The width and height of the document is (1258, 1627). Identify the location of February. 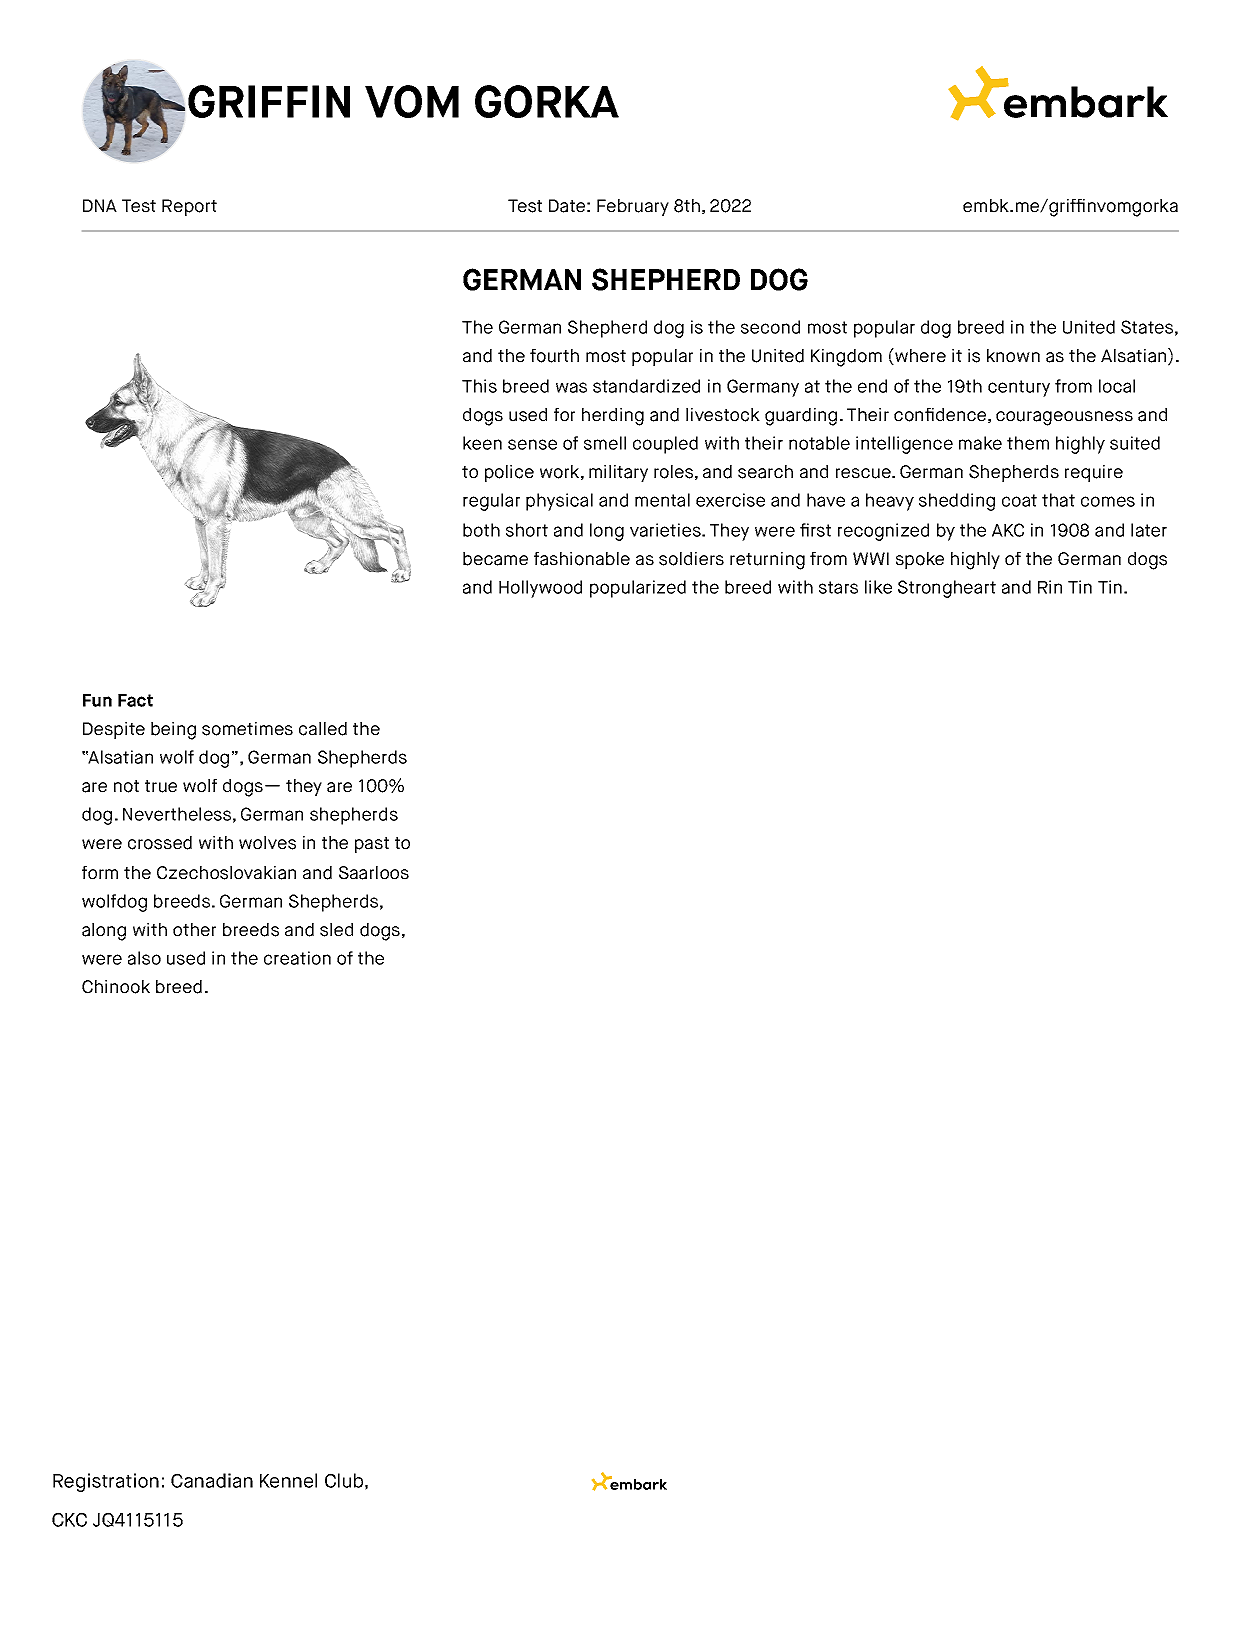
(633, 207).
